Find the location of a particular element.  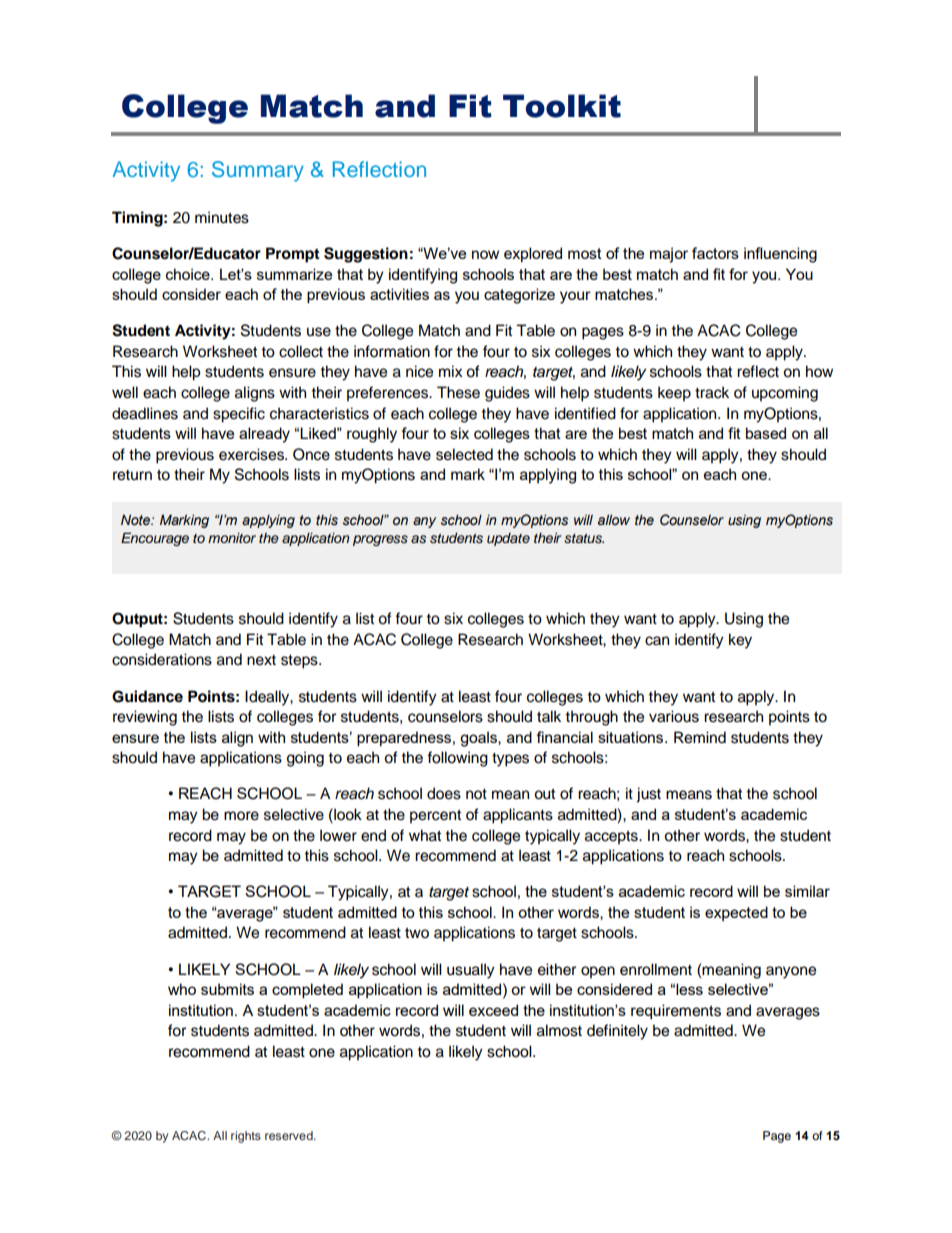

submits is located at coordinates (227, 989).
